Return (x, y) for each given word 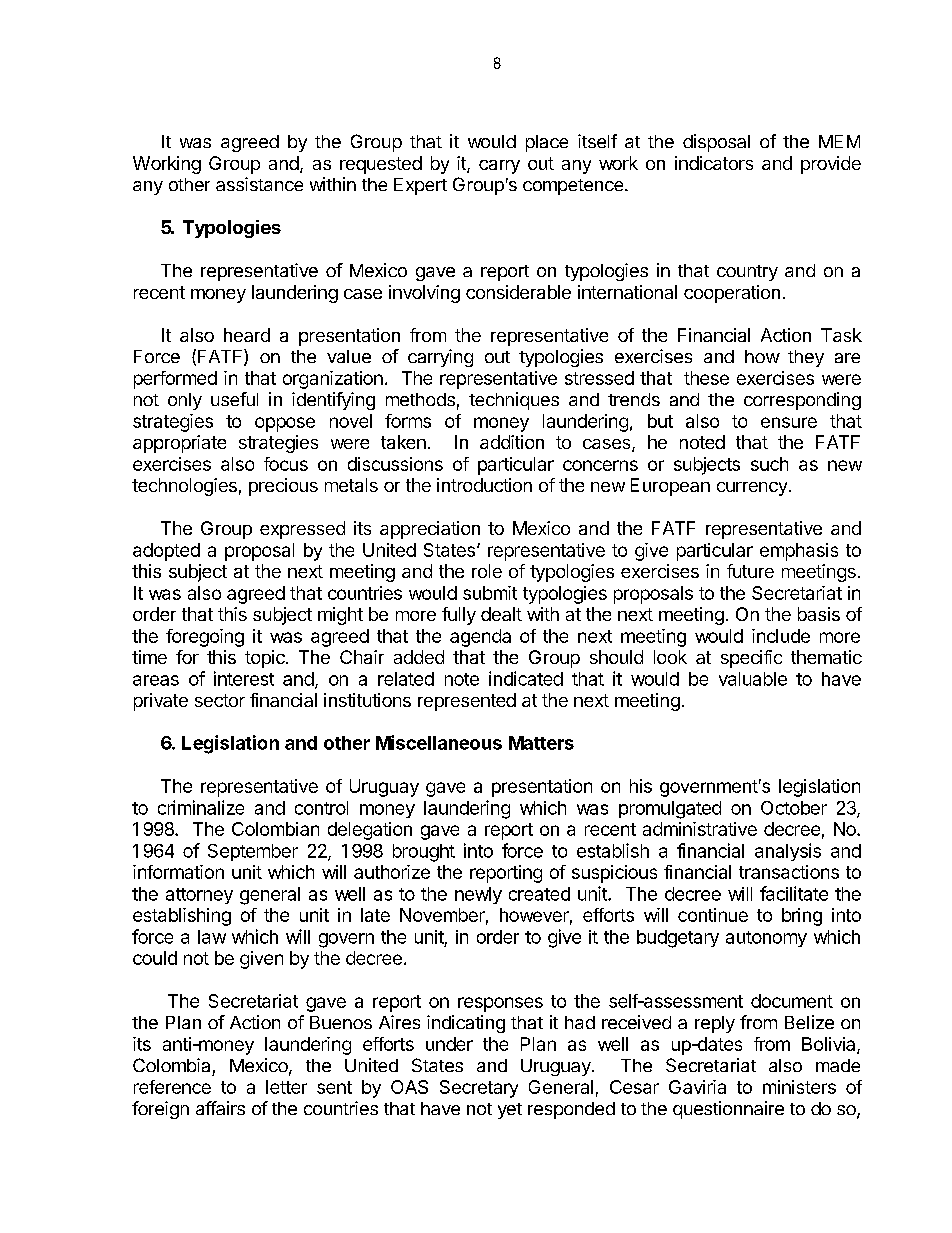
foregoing (205, 638)
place (547, 143)
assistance (259, 184)
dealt (501, 614)
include (781, 636)
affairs (220, 1108)
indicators (714, 163)
